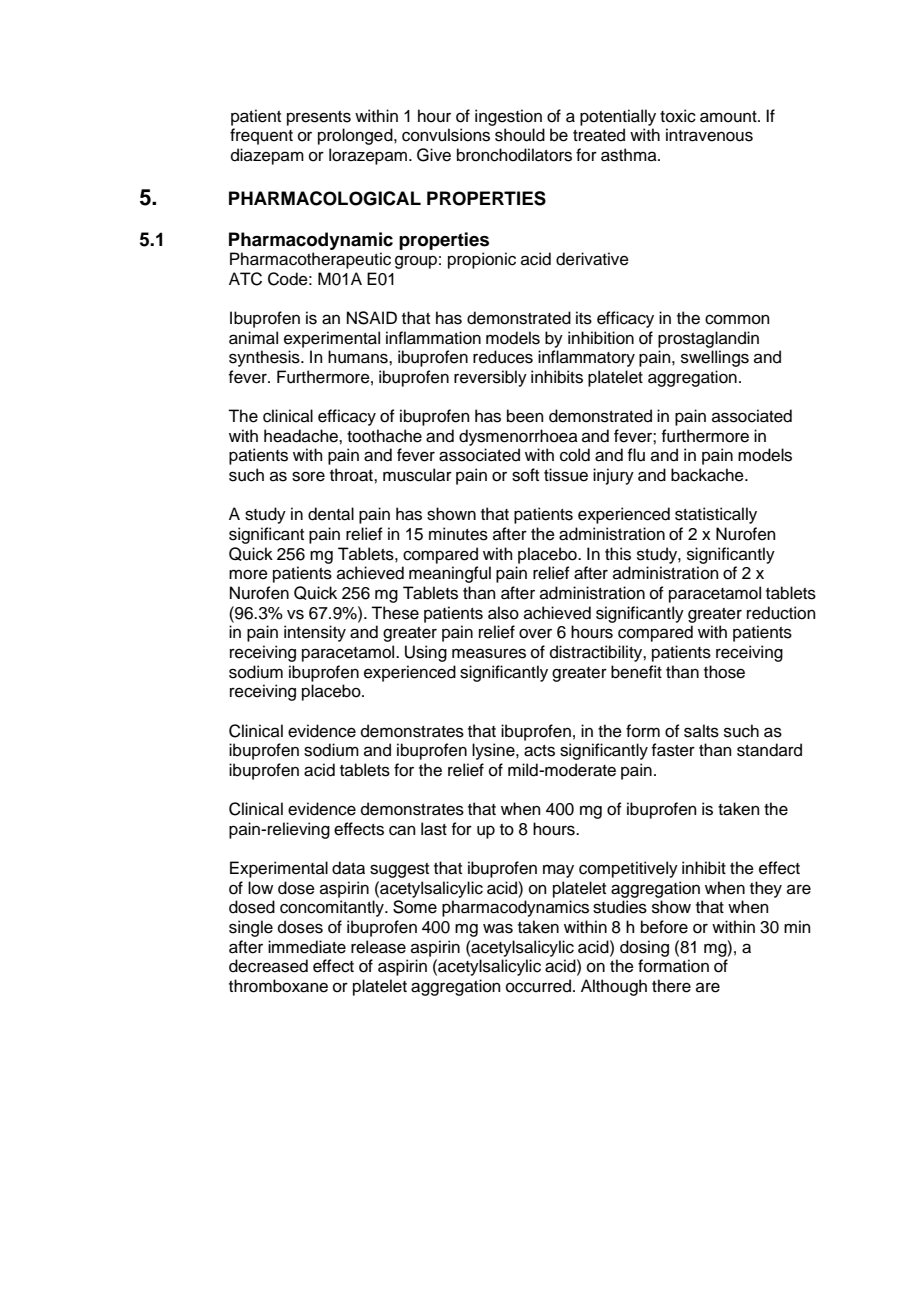 This screenshot has width=924, height=1307. What do you see at coordinates (308, 476) in the screenshot?
I see `sore` at bounding box center [308, 476].
